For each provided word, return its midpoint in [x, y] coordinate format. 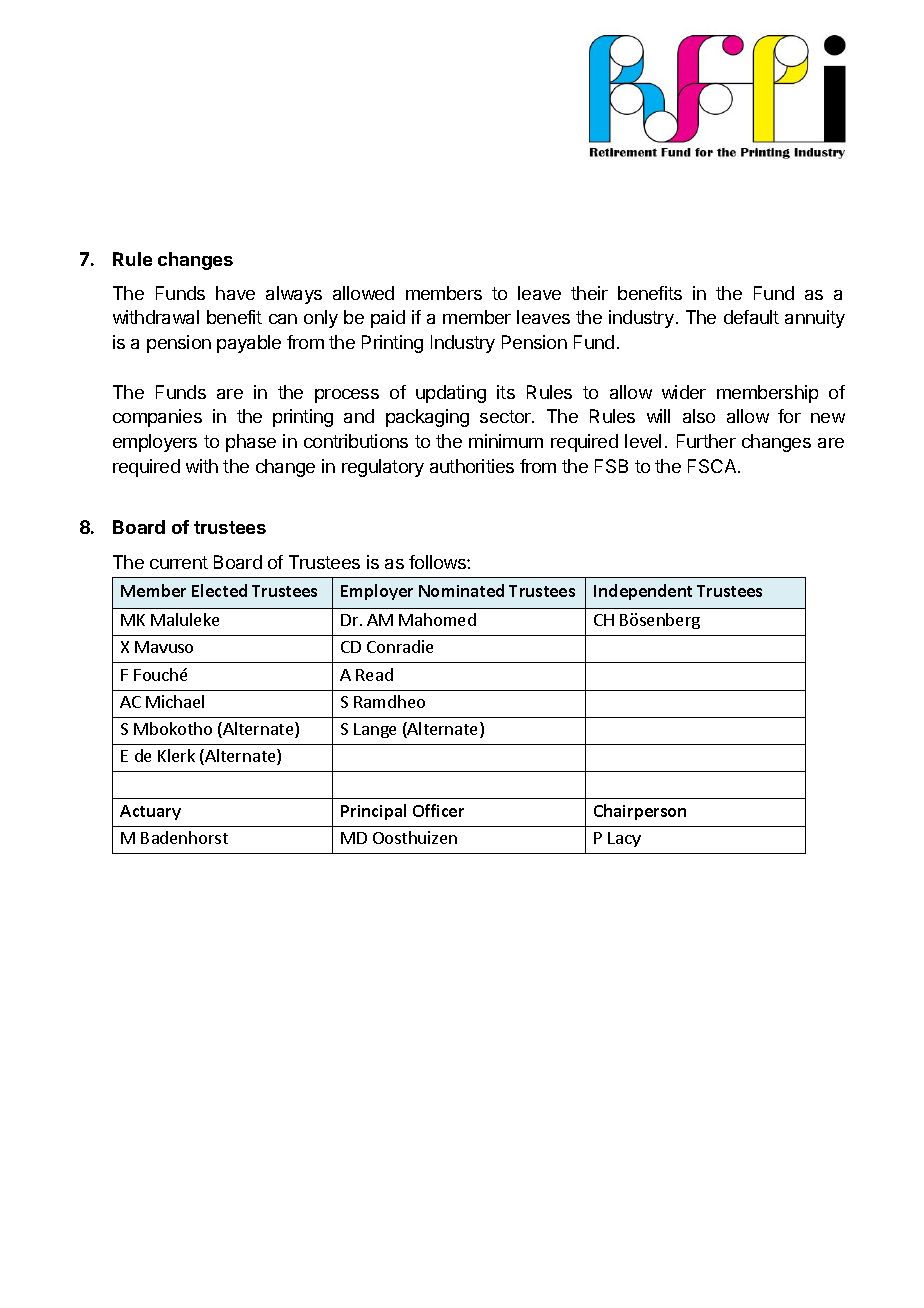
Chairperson [640, 812]
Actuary [150, 812]
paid [388, 319]
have [235, 293]
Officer [438, 810]
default [751, 317]
